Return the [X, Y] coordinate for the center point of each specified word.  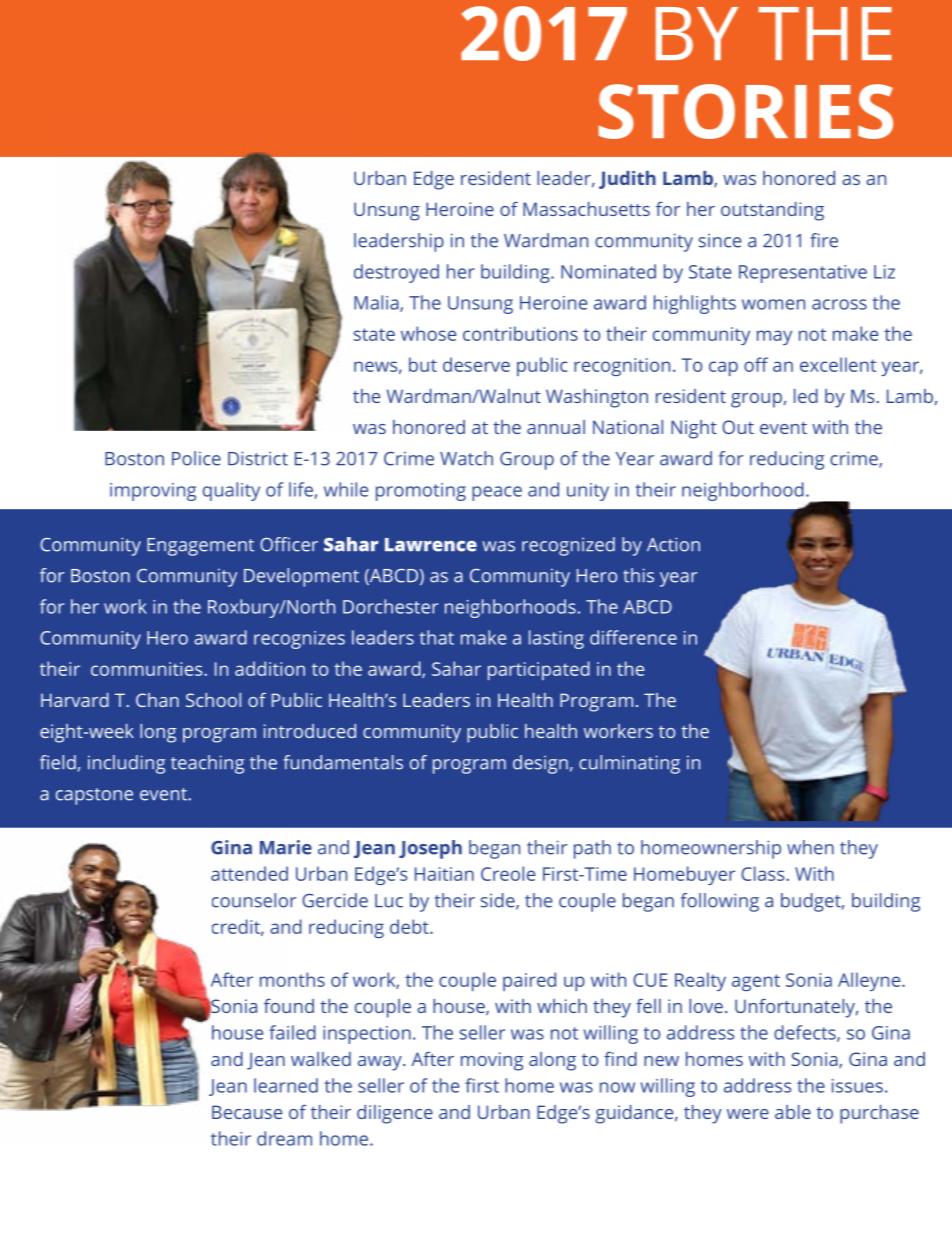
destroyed [396, 273]
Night [694, 429]
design [540, 764]
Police [196, 458]
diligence [395, 1114]
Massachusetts [586, 209]
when [810, 847]
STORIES [746, 111]
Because [247, 1112]
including [126, 764]
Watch [466, 458]
